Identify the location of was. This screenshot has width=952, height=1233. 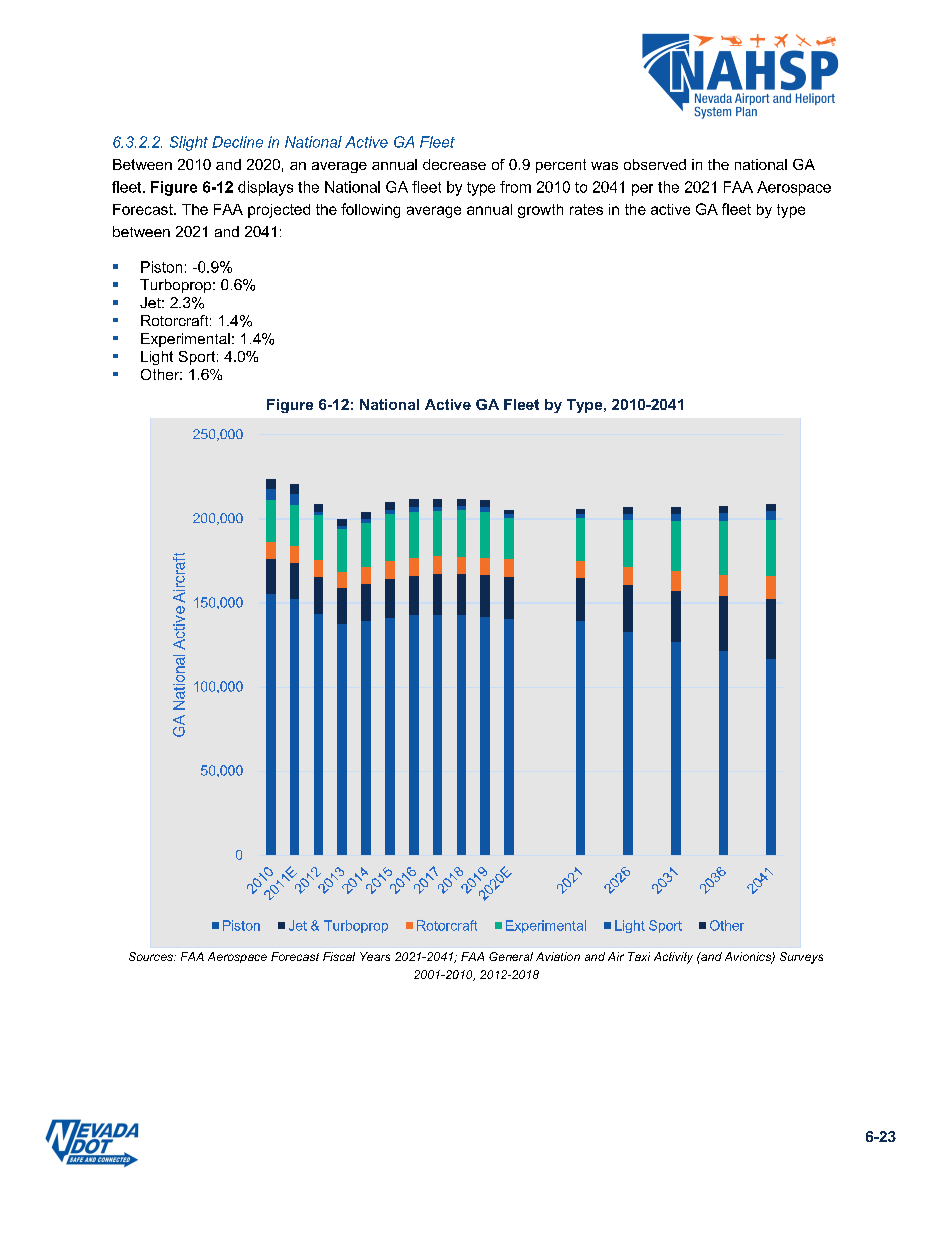
(604, 166).
